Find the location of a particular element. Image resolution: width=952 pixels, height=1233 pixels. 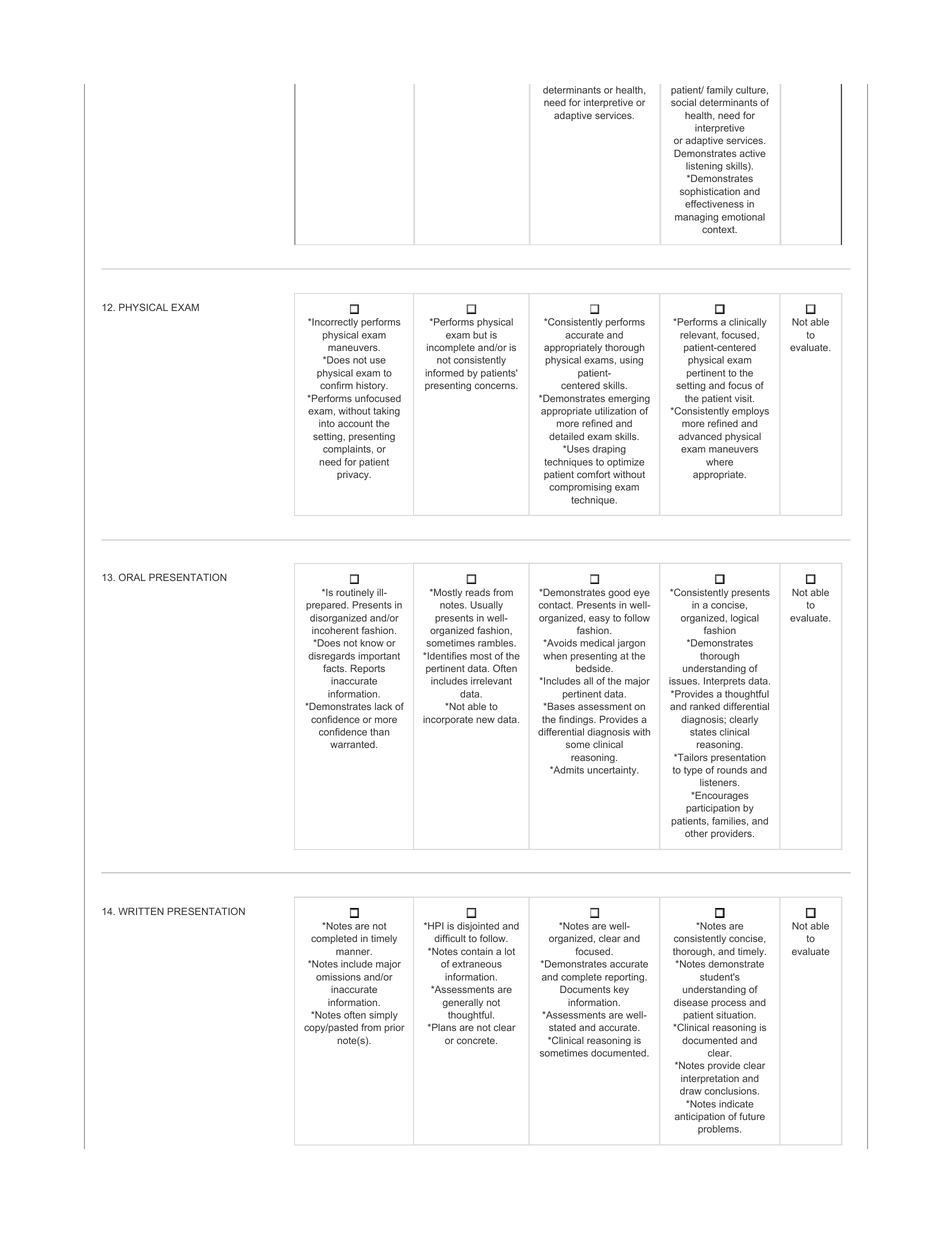

taking is located at coordinates (386, 412).
